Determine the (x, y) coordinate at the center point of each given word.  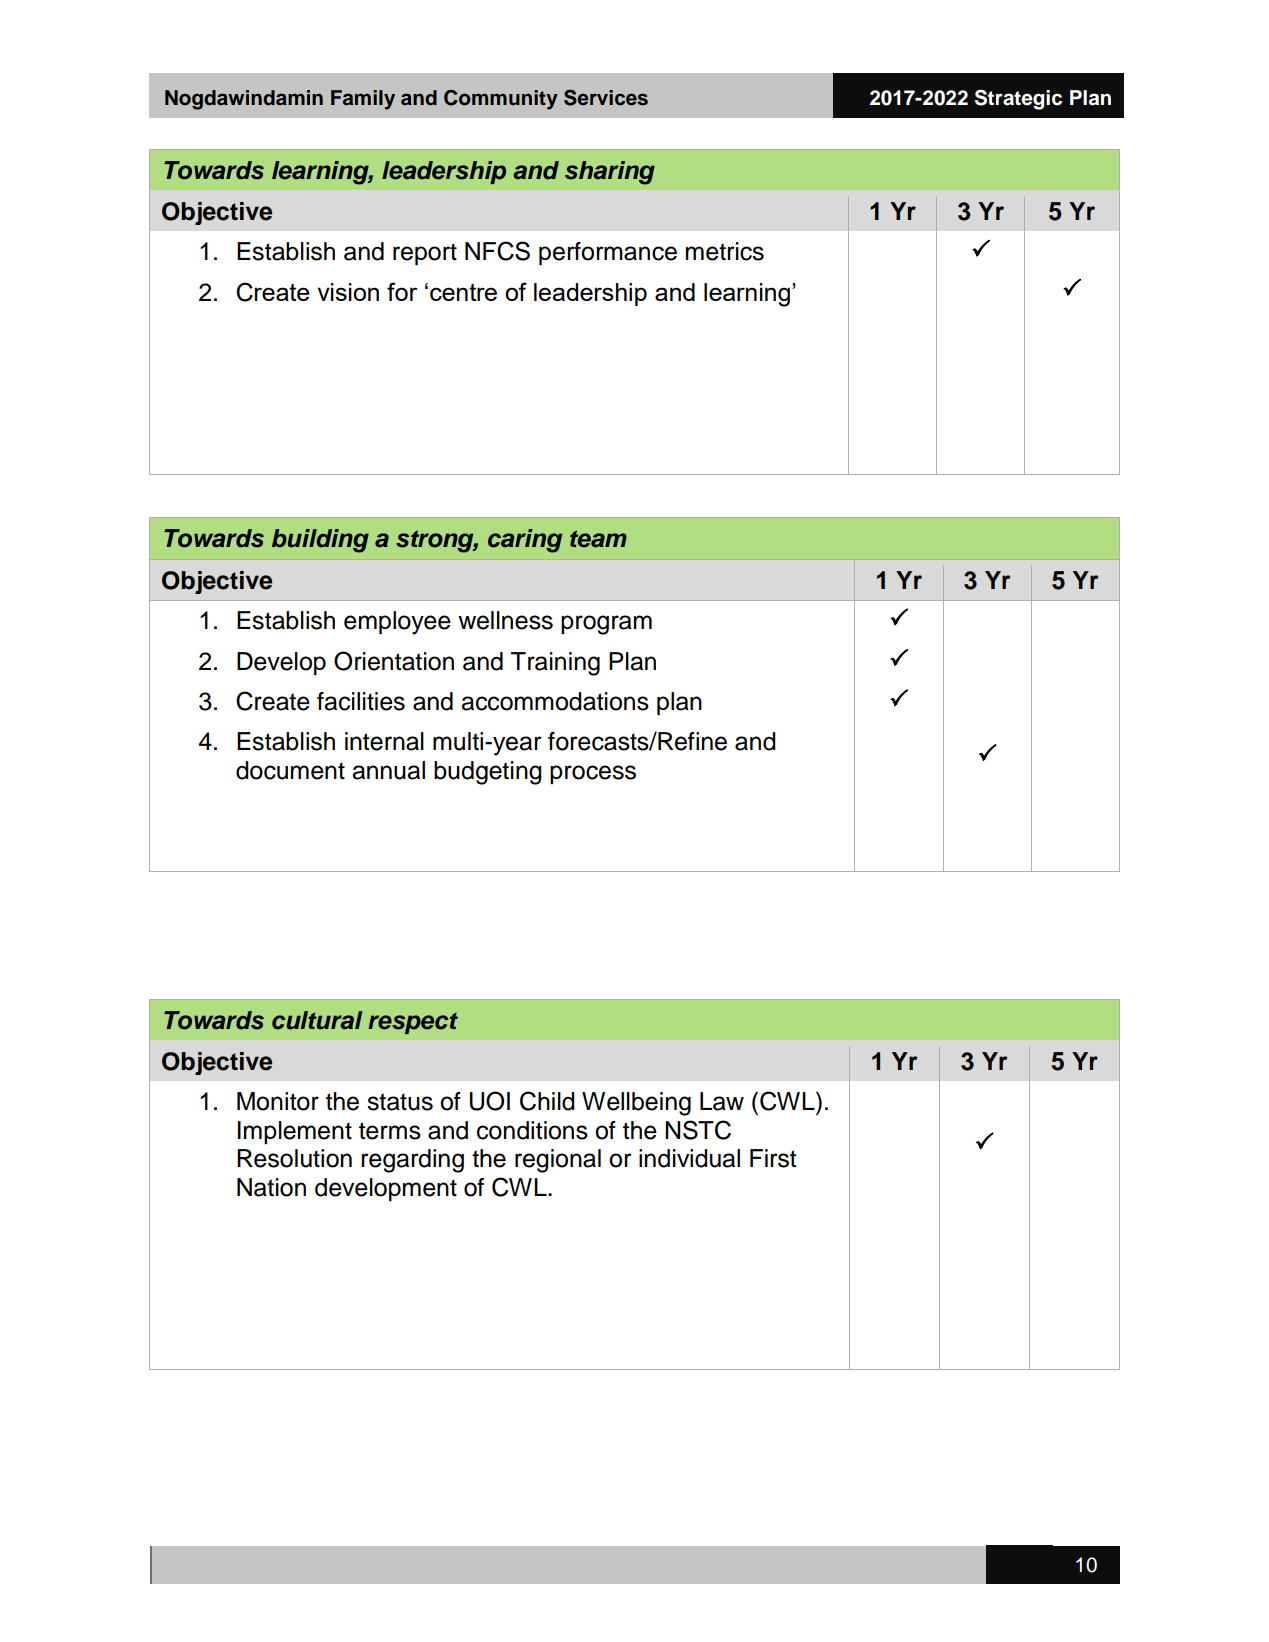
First (773, 1158)
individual (689, 1158)
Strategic (1018, 99)
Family (363, 100)
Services (606, 98)
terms (390, 1131)
